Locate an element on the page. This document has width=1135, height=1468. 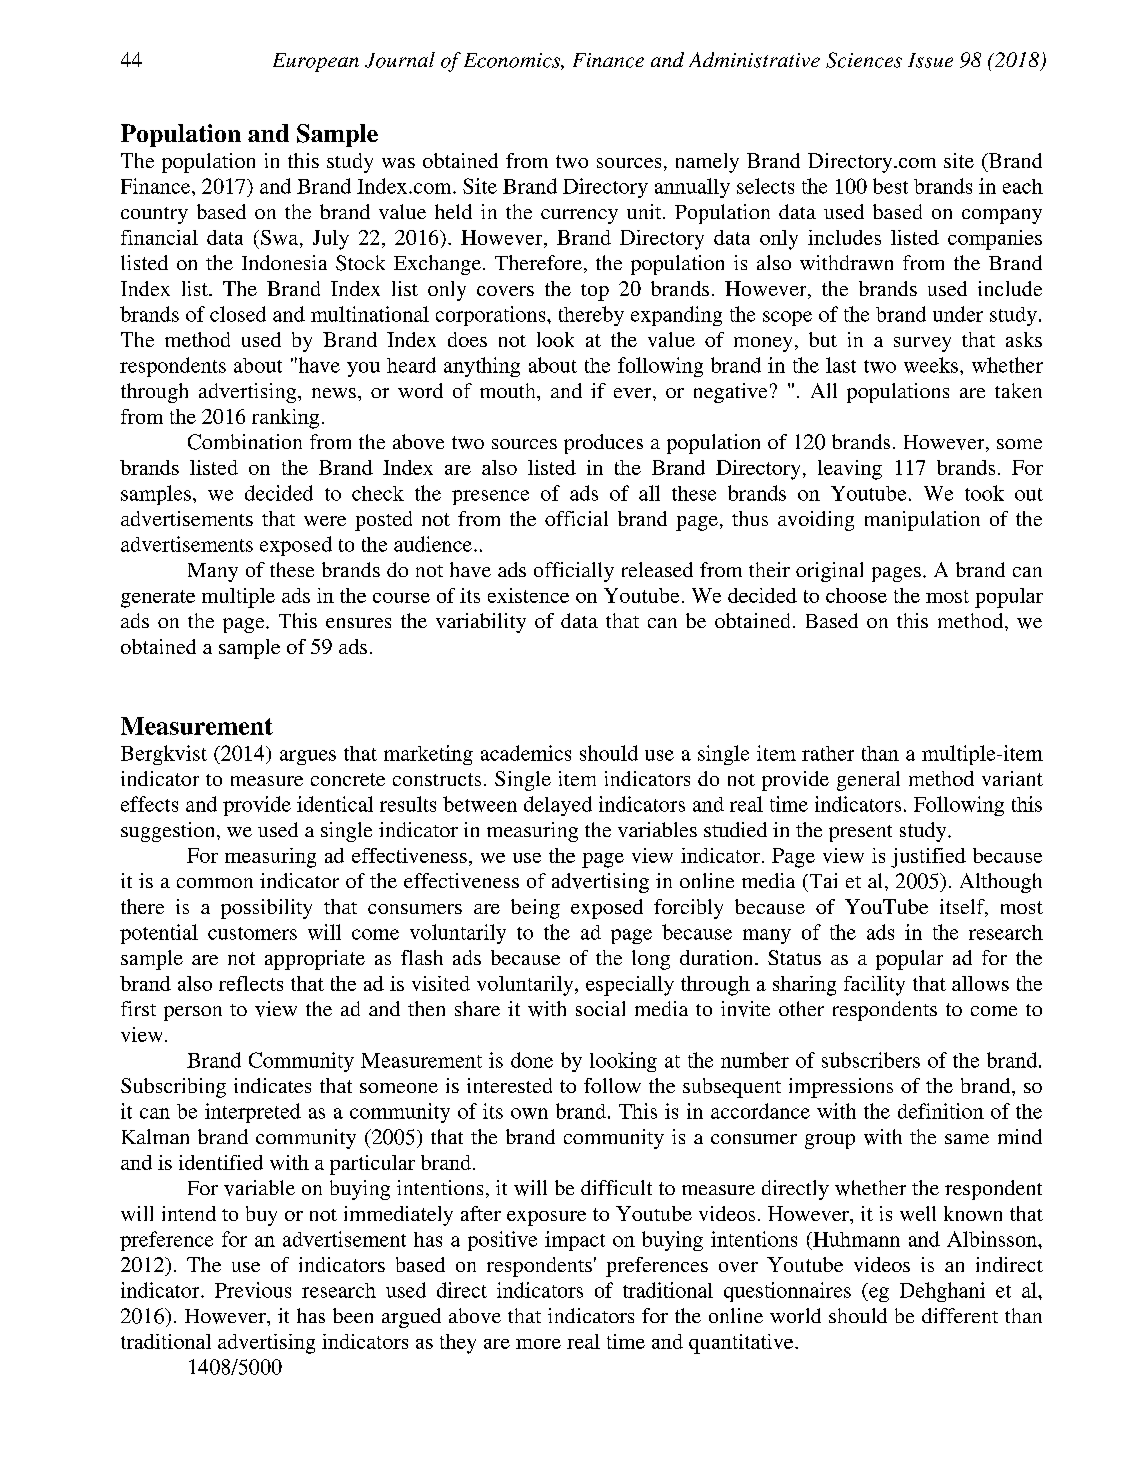
different is located at coordinates (960, 1315).
